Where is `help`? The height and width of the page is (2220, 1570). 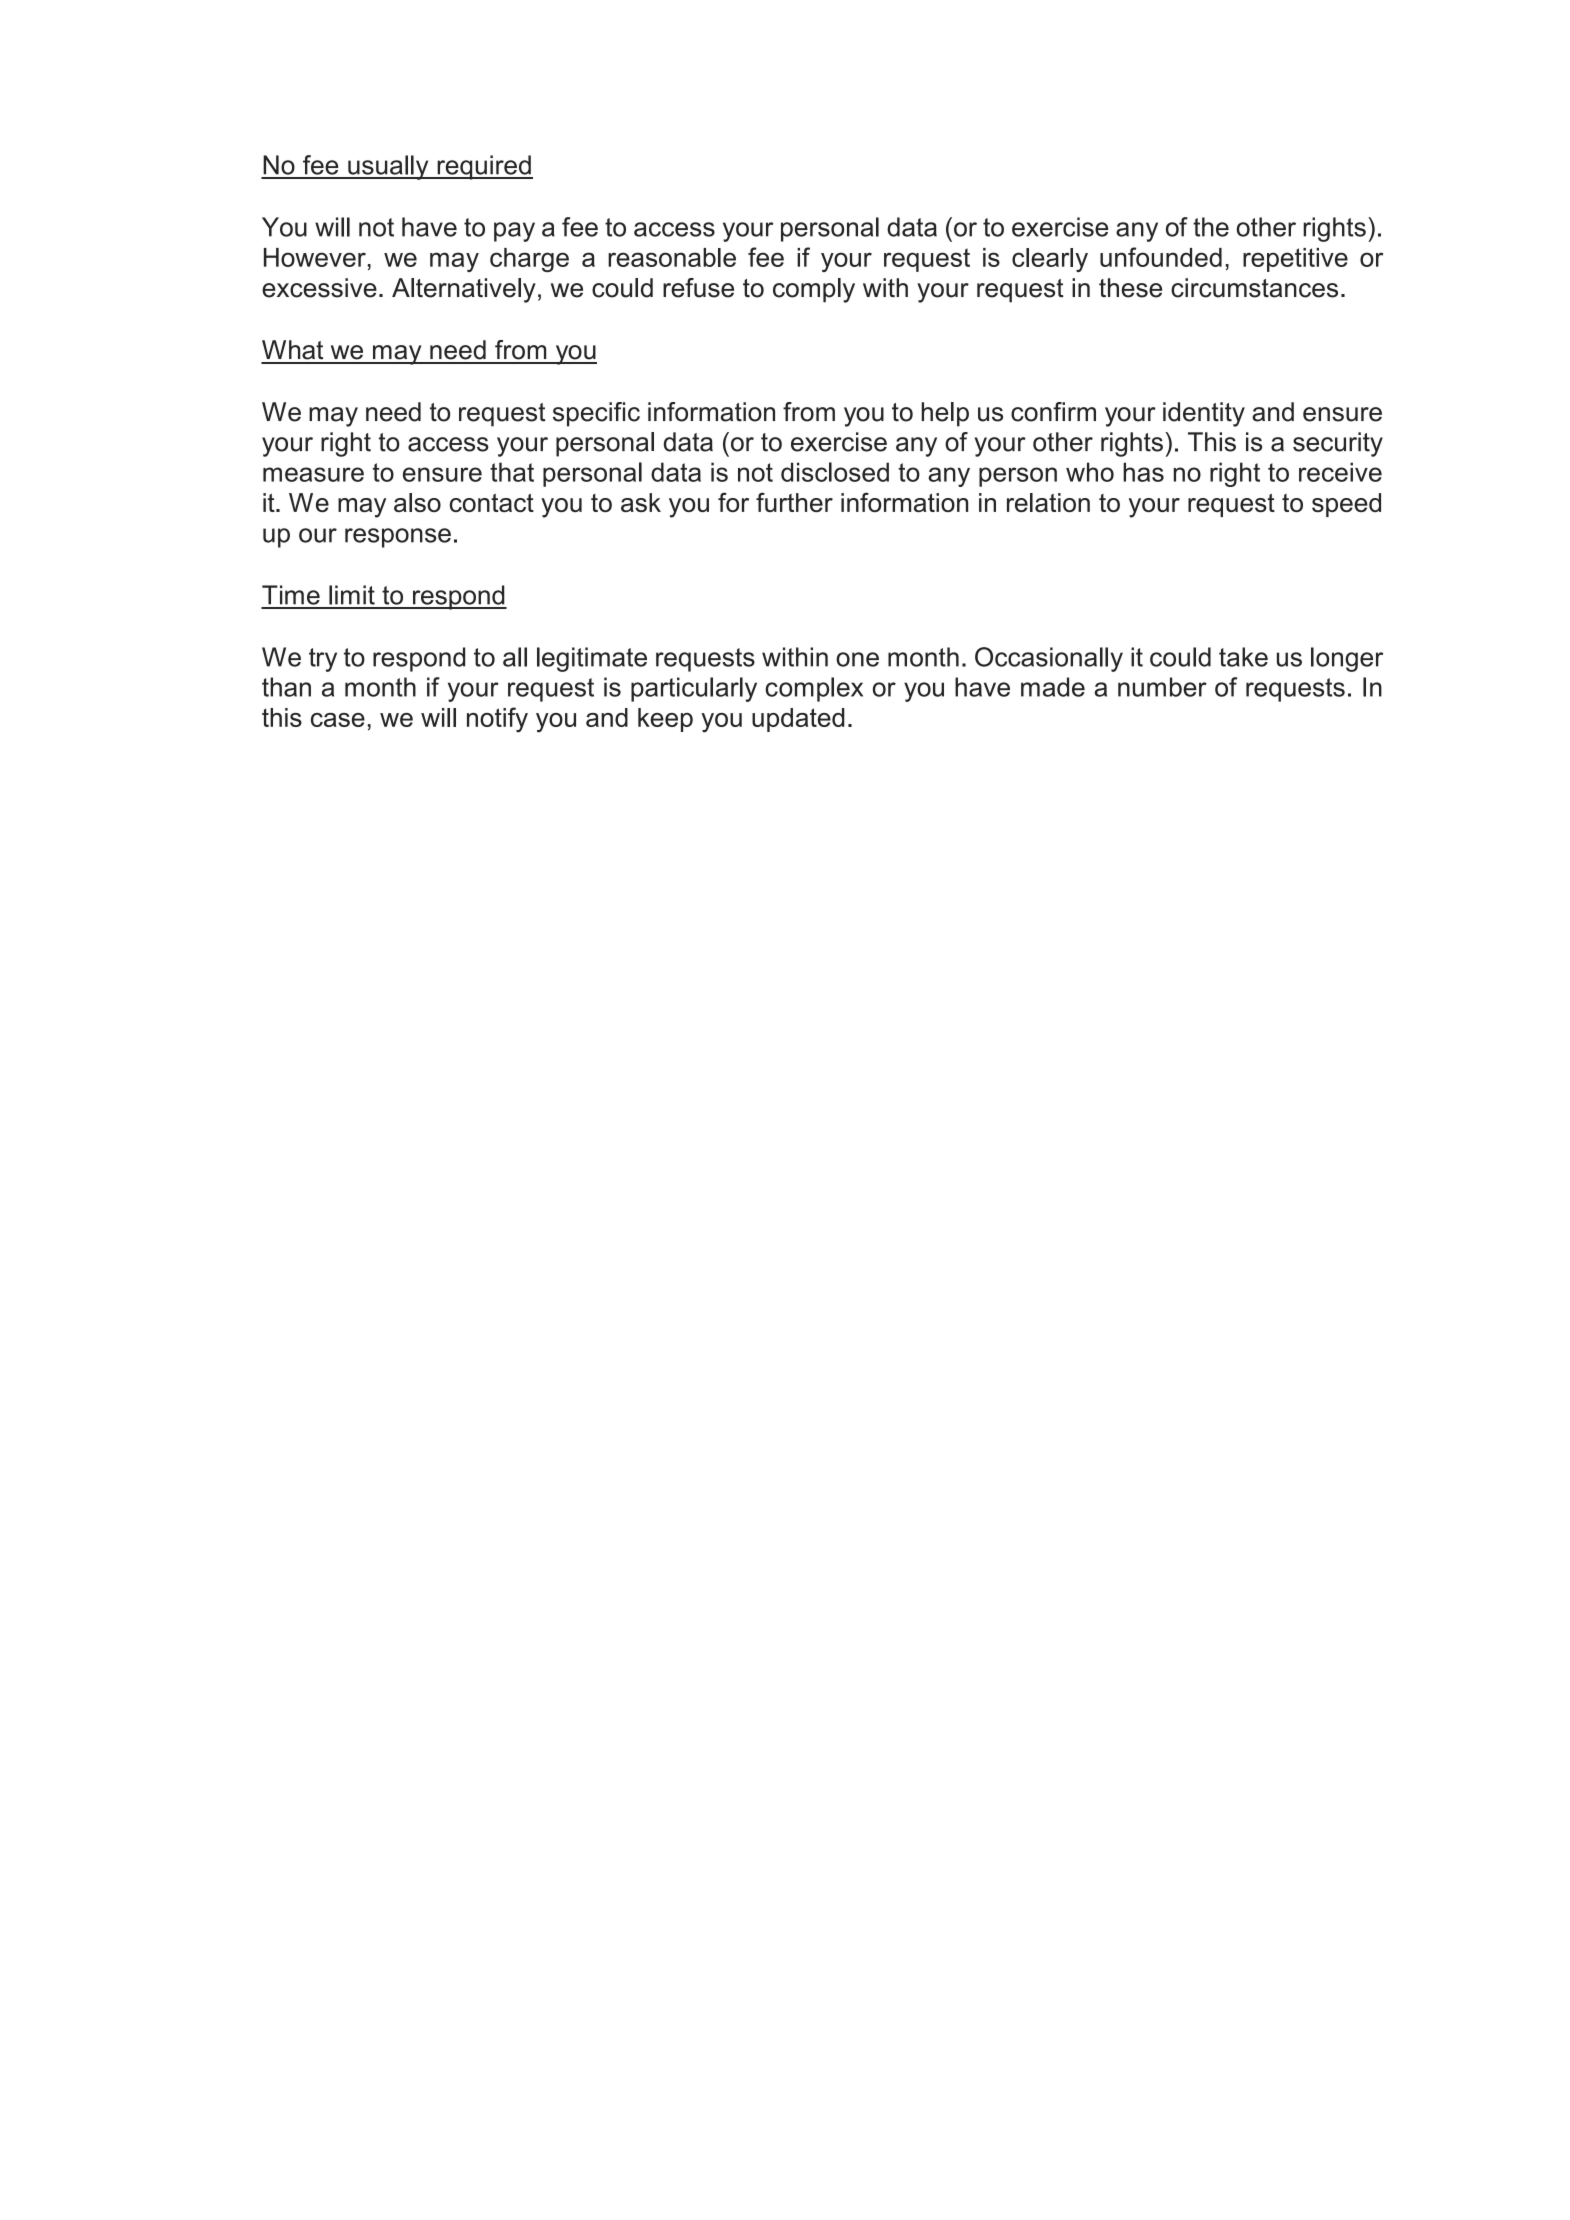 help is located at coordinates (945, 414).
